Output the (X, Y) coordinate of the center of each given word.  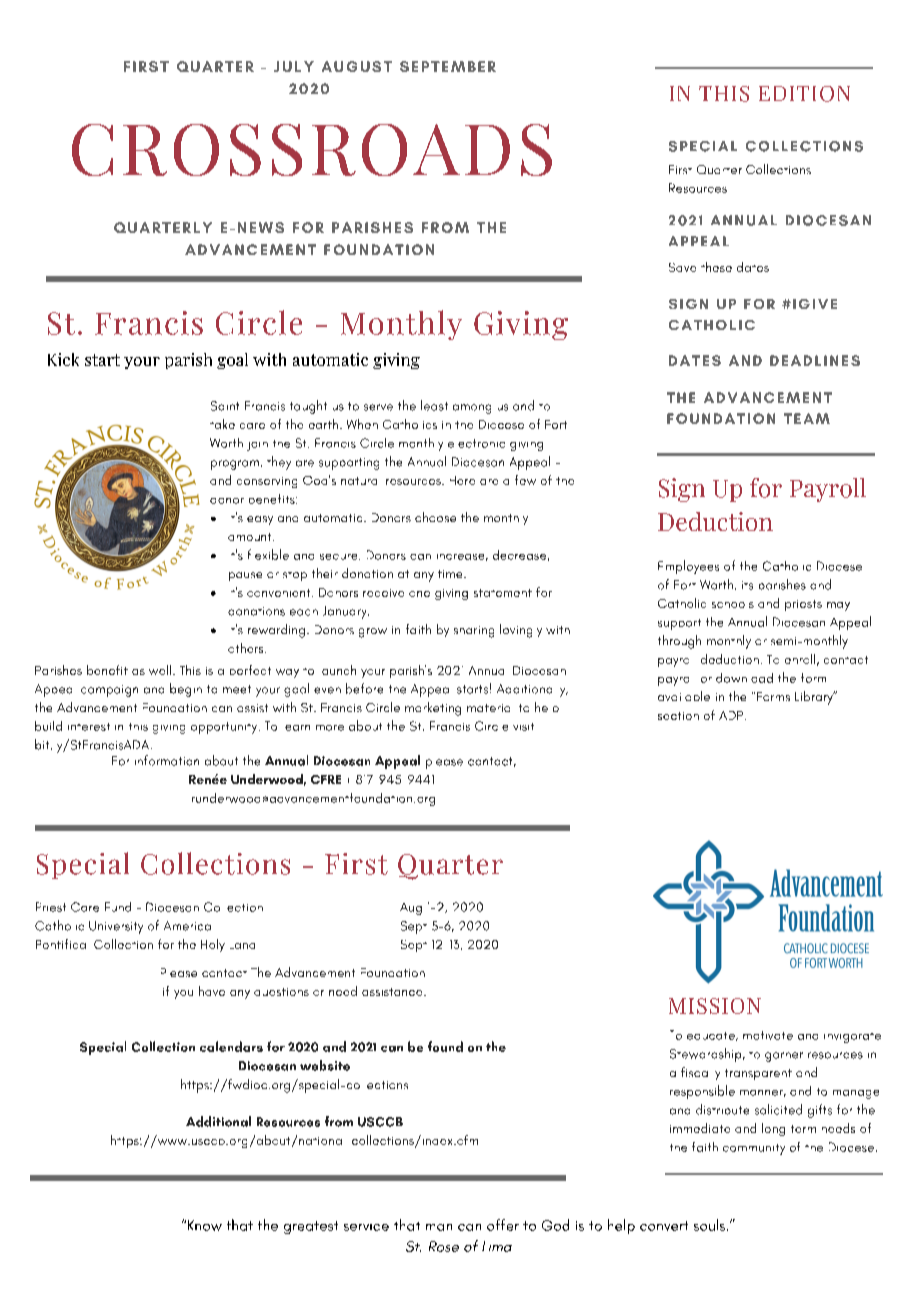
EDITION (804, 94)
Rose (444, 1246)
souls (711, 1225)
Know (205, 1225)
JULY (294, 66)
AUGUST (357, 66)
